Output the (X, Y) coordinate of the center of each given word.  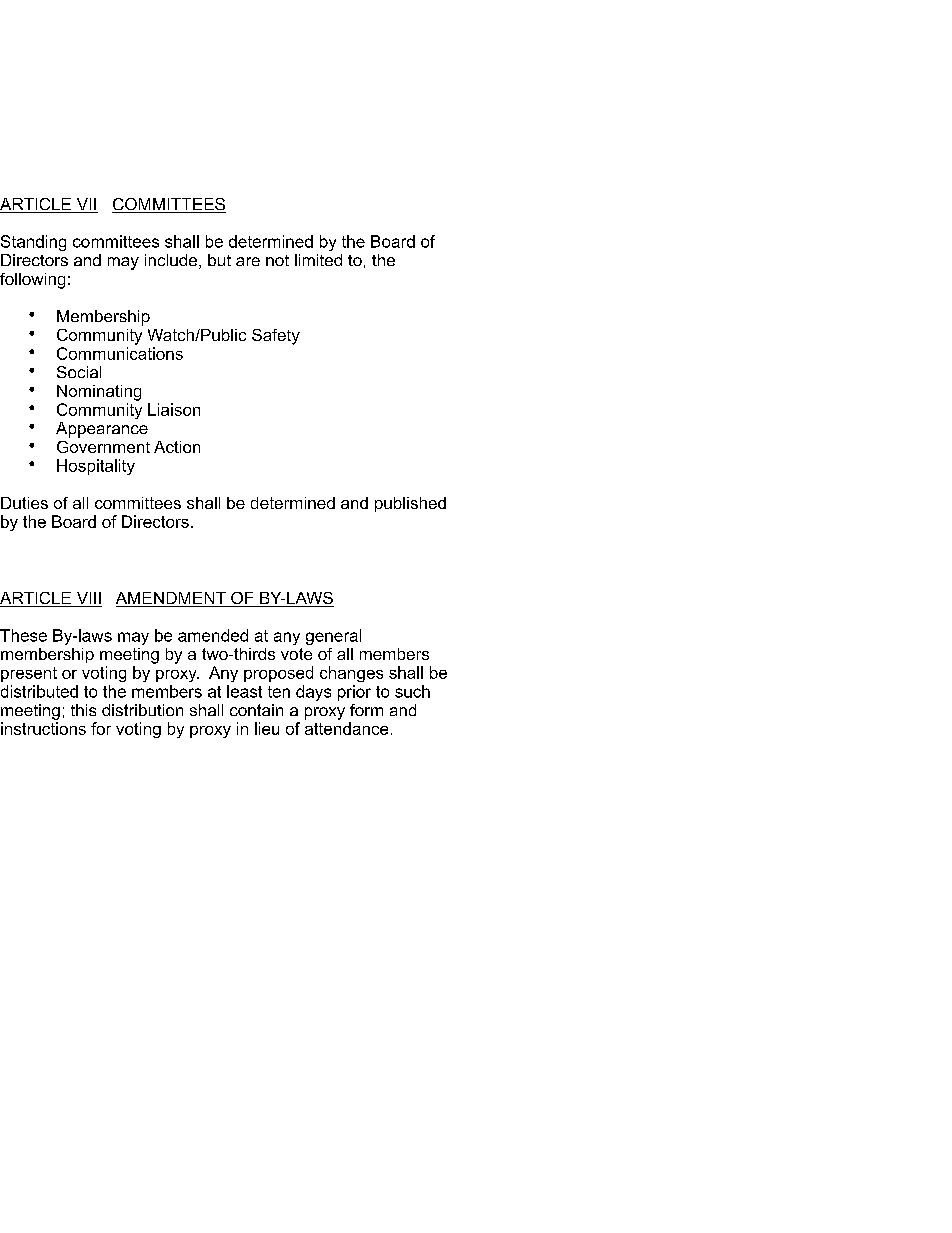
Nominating (99, 393)
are (248, 261)
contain (256, 710)
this (83, 710)
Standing (33, 243)
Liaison (174, 409)
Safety (276, 337)
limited (318, 260)
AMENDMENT (172, 599)
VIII (88, 599)
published (410, 504)
